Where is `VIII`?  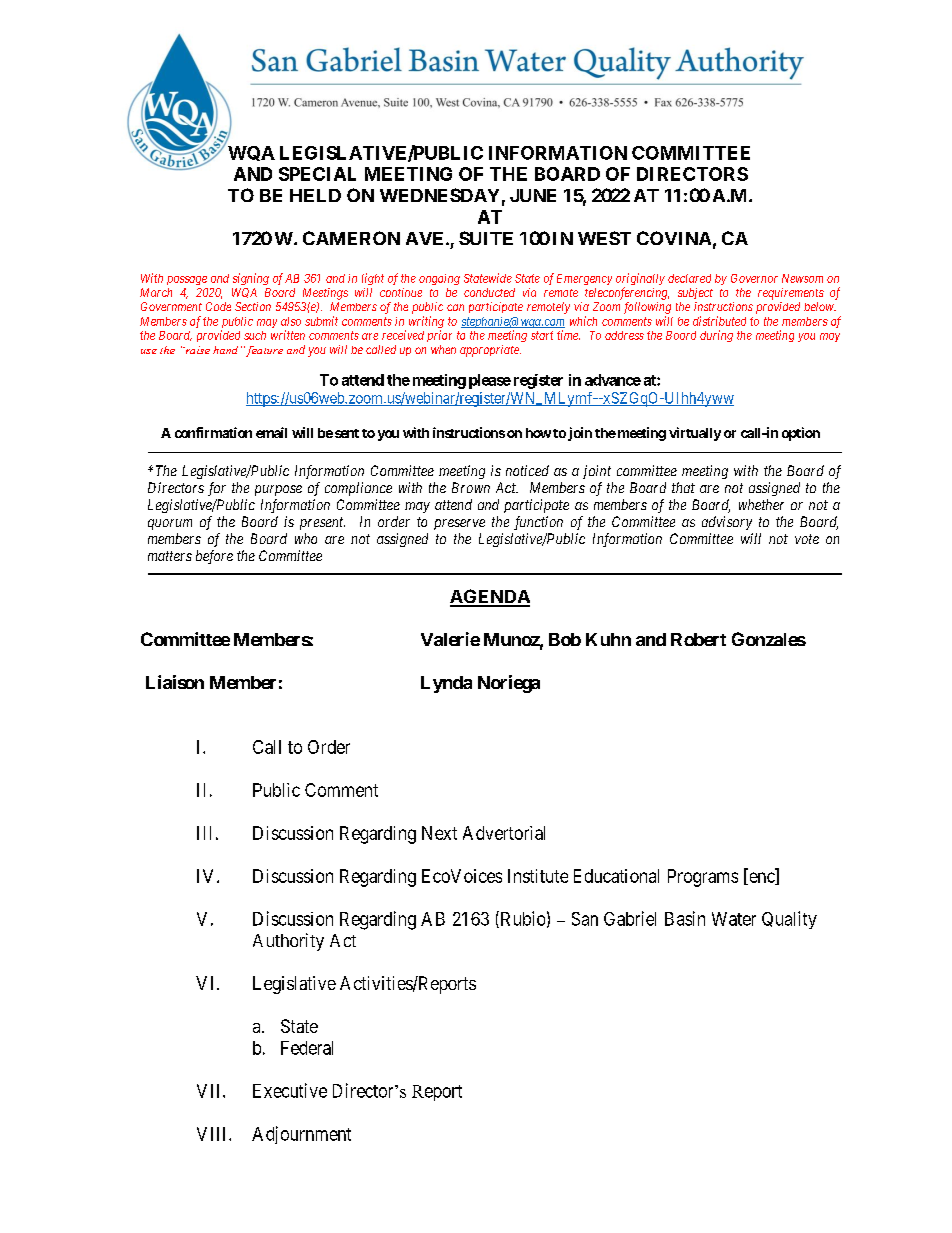
VIII is located at coordinates (213, 1134).
